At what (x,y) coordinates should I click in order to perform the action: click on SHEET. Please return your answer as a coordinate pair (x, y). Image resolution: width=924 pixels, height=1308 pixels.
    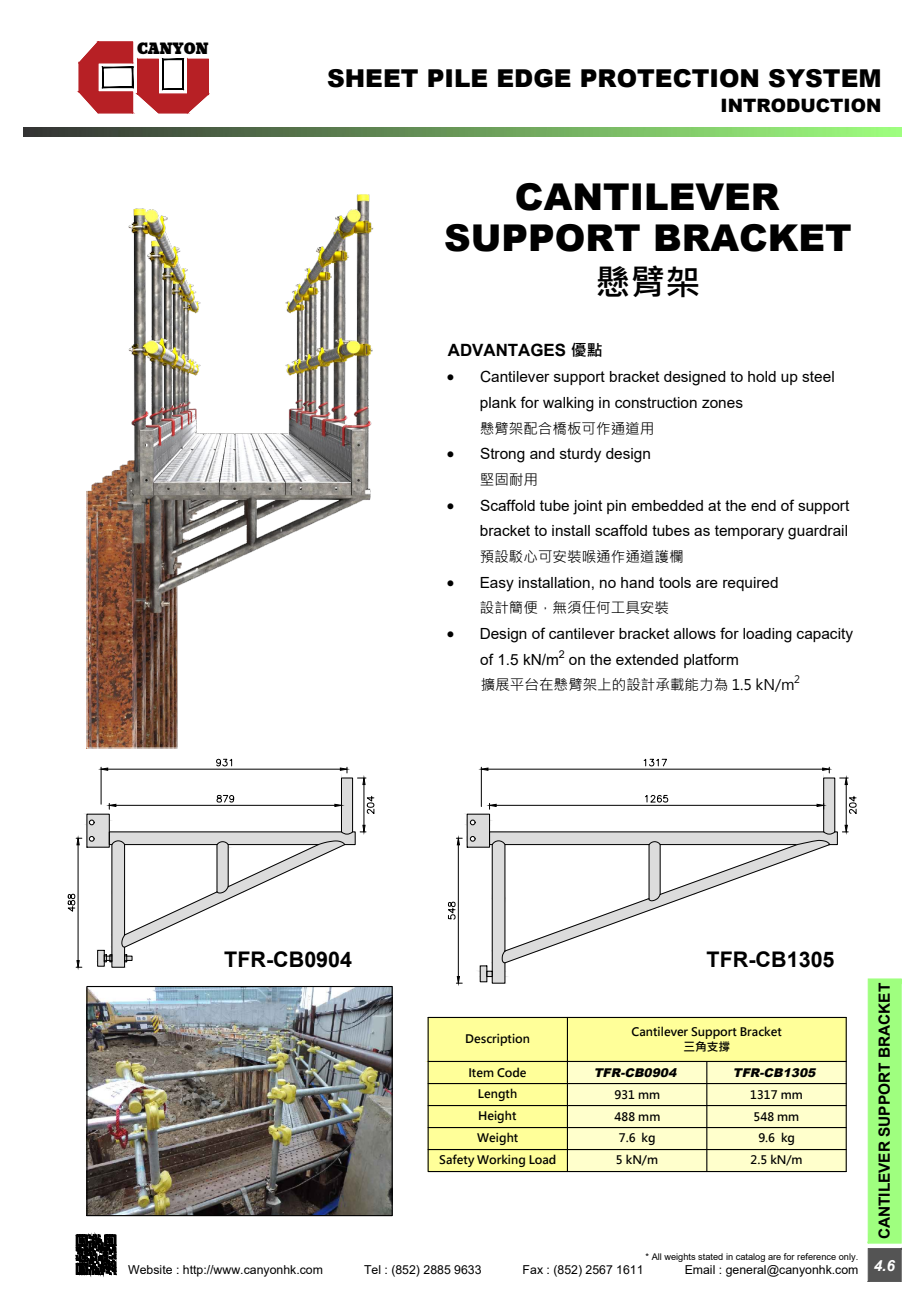
    Looking at the image, I should click on (373, 78).
